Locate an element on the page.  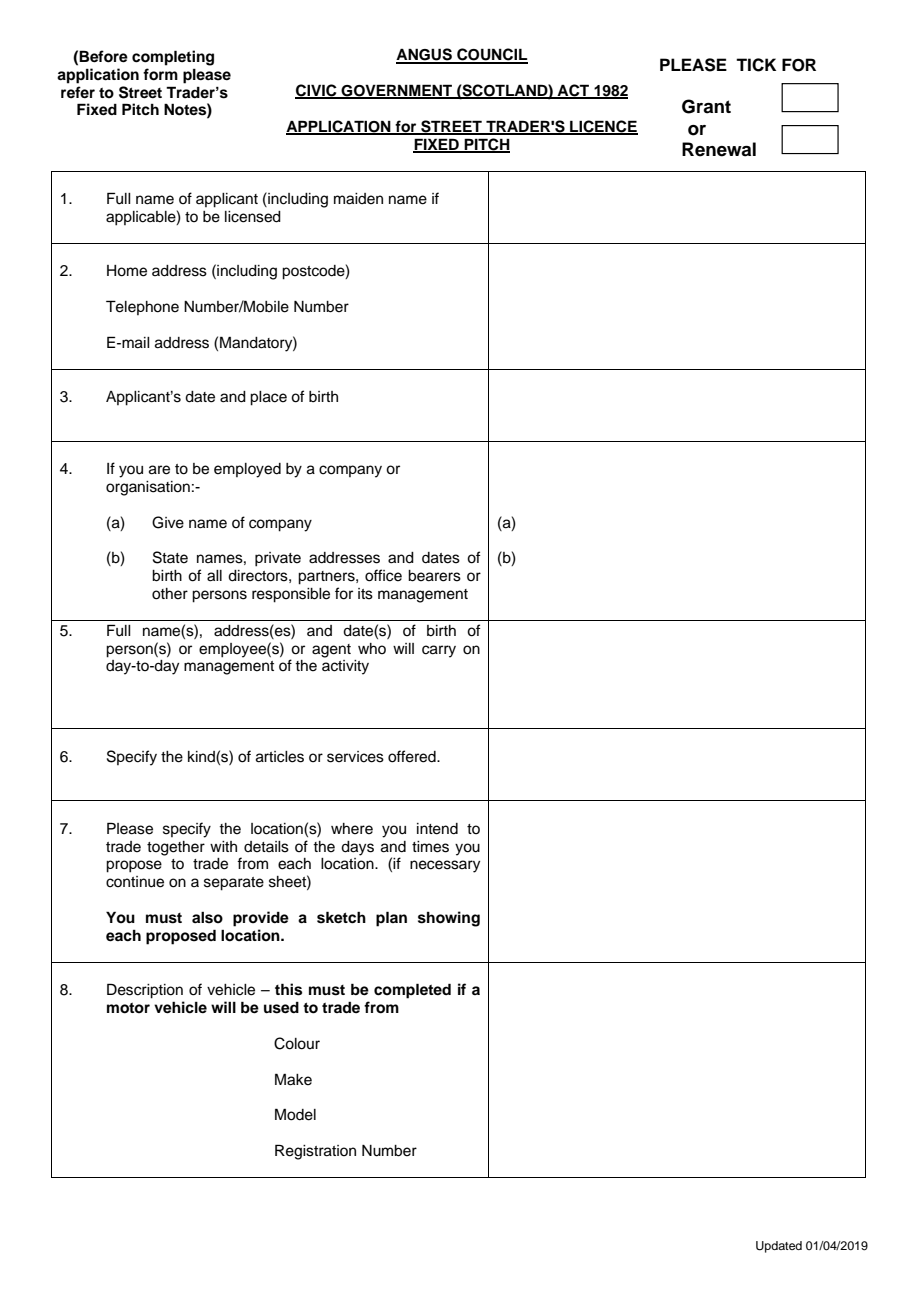
intend is located at coordinates (437, 829).
